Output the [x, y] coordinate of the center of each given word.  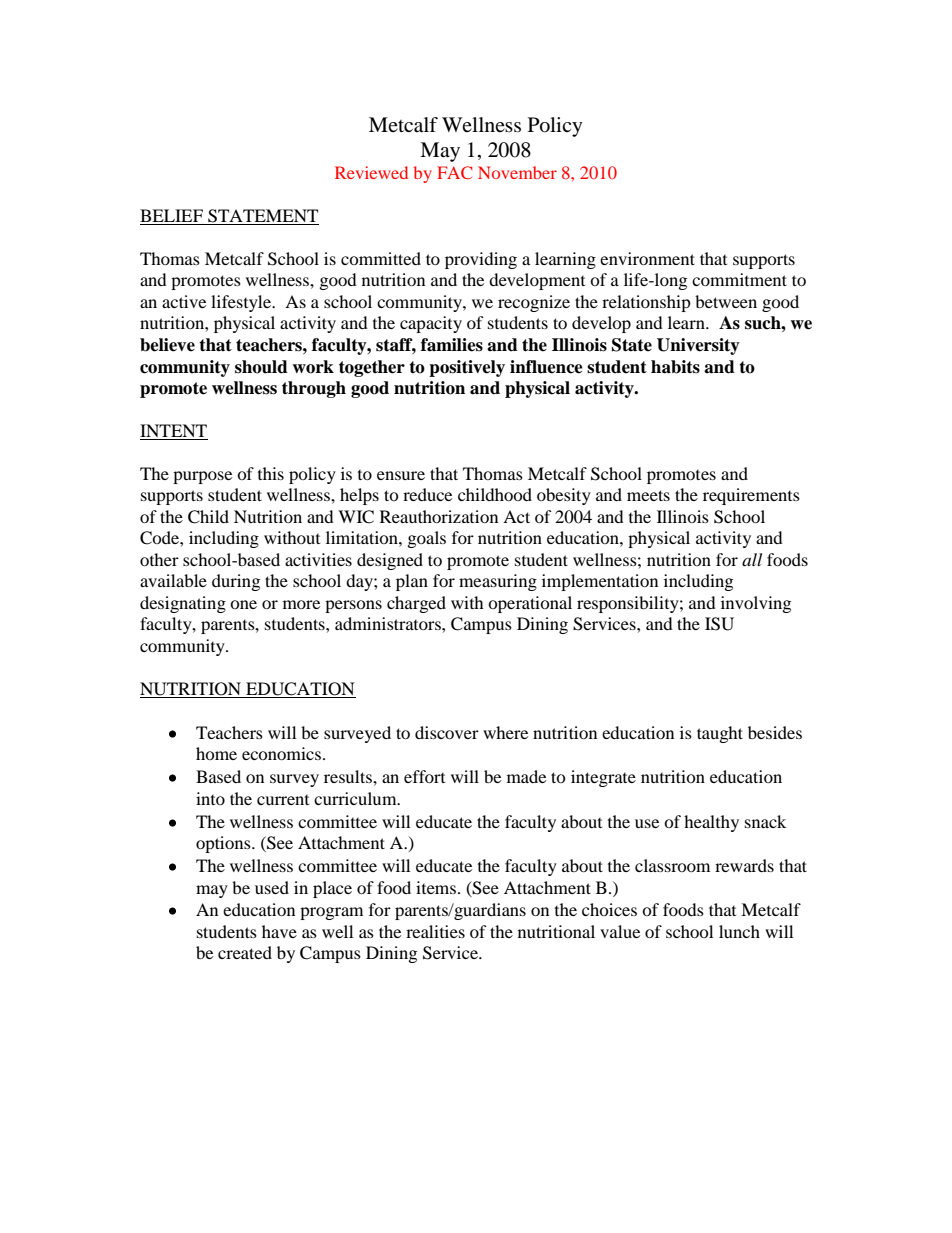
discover [447, 732]
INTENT [174, 432]
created [245, 952]
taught [720, 734]
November [517, 172]
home [216, 753]
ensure [401, 475]
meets [648, 495]
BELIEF [171, 215]
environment [647, 258]
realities [435, 931]
